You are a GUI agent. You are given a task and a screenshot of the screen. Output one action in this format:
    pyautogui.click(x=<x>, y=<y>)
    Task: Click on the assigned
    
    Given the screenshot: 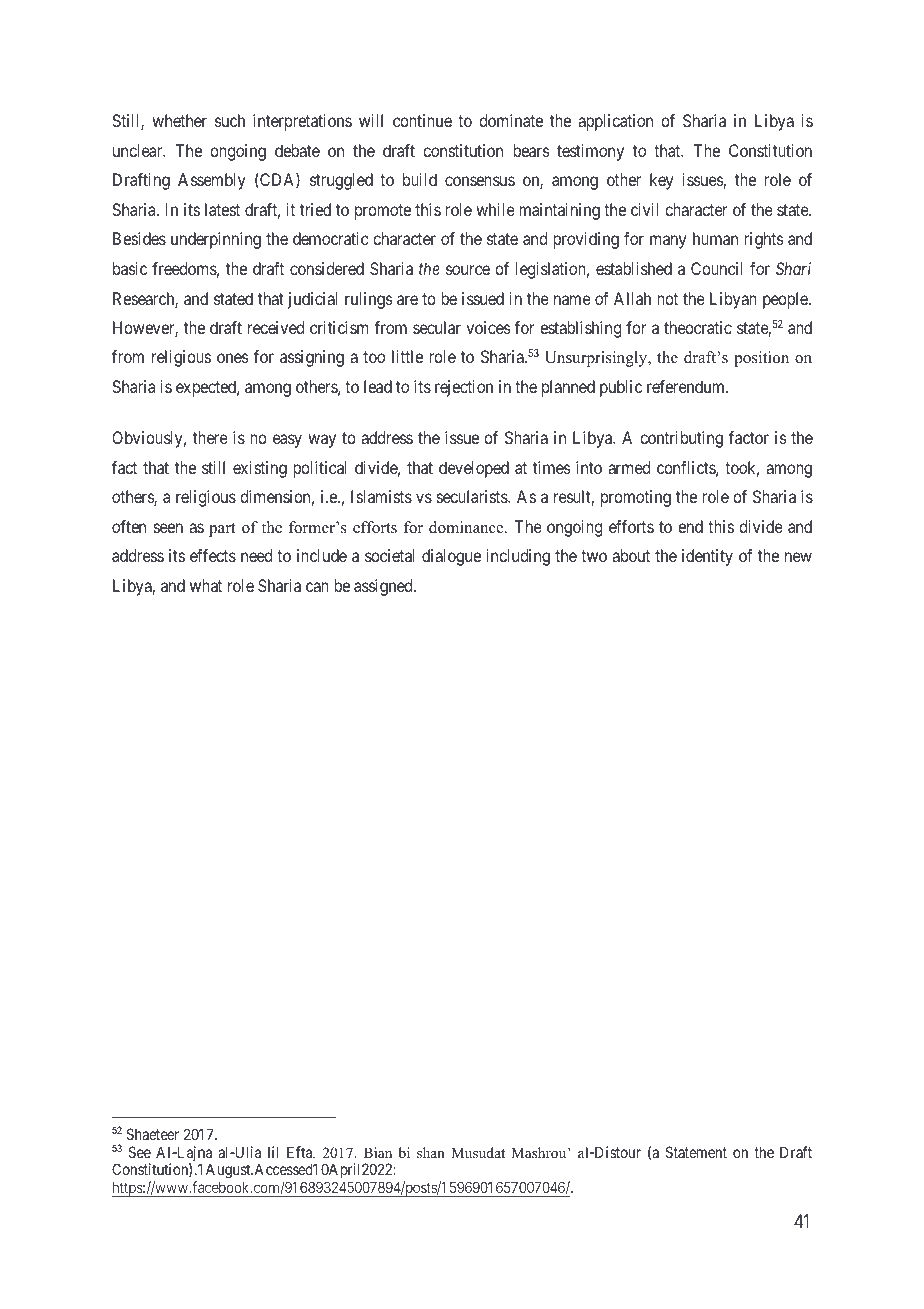 What is the action you would take?
    pyautogui.click(x=384, y=587)
